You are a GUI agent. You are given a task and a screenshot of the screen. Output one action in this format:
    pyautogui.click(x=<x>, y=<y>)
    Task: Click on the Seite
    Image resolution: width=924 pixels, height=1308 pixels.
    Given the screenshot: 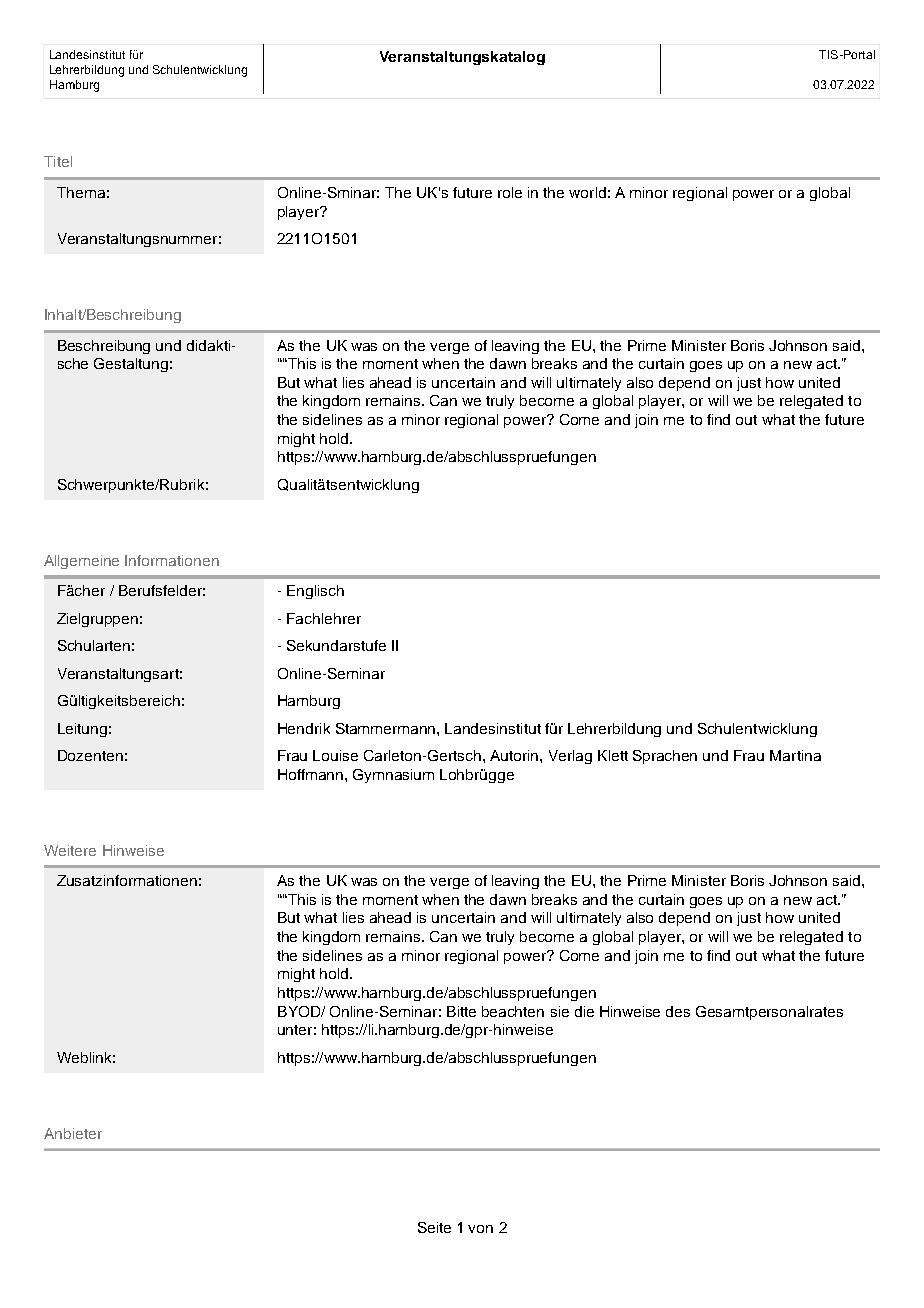 What is the action you would take?
    pyautogui.click(x=434, y=1227)
